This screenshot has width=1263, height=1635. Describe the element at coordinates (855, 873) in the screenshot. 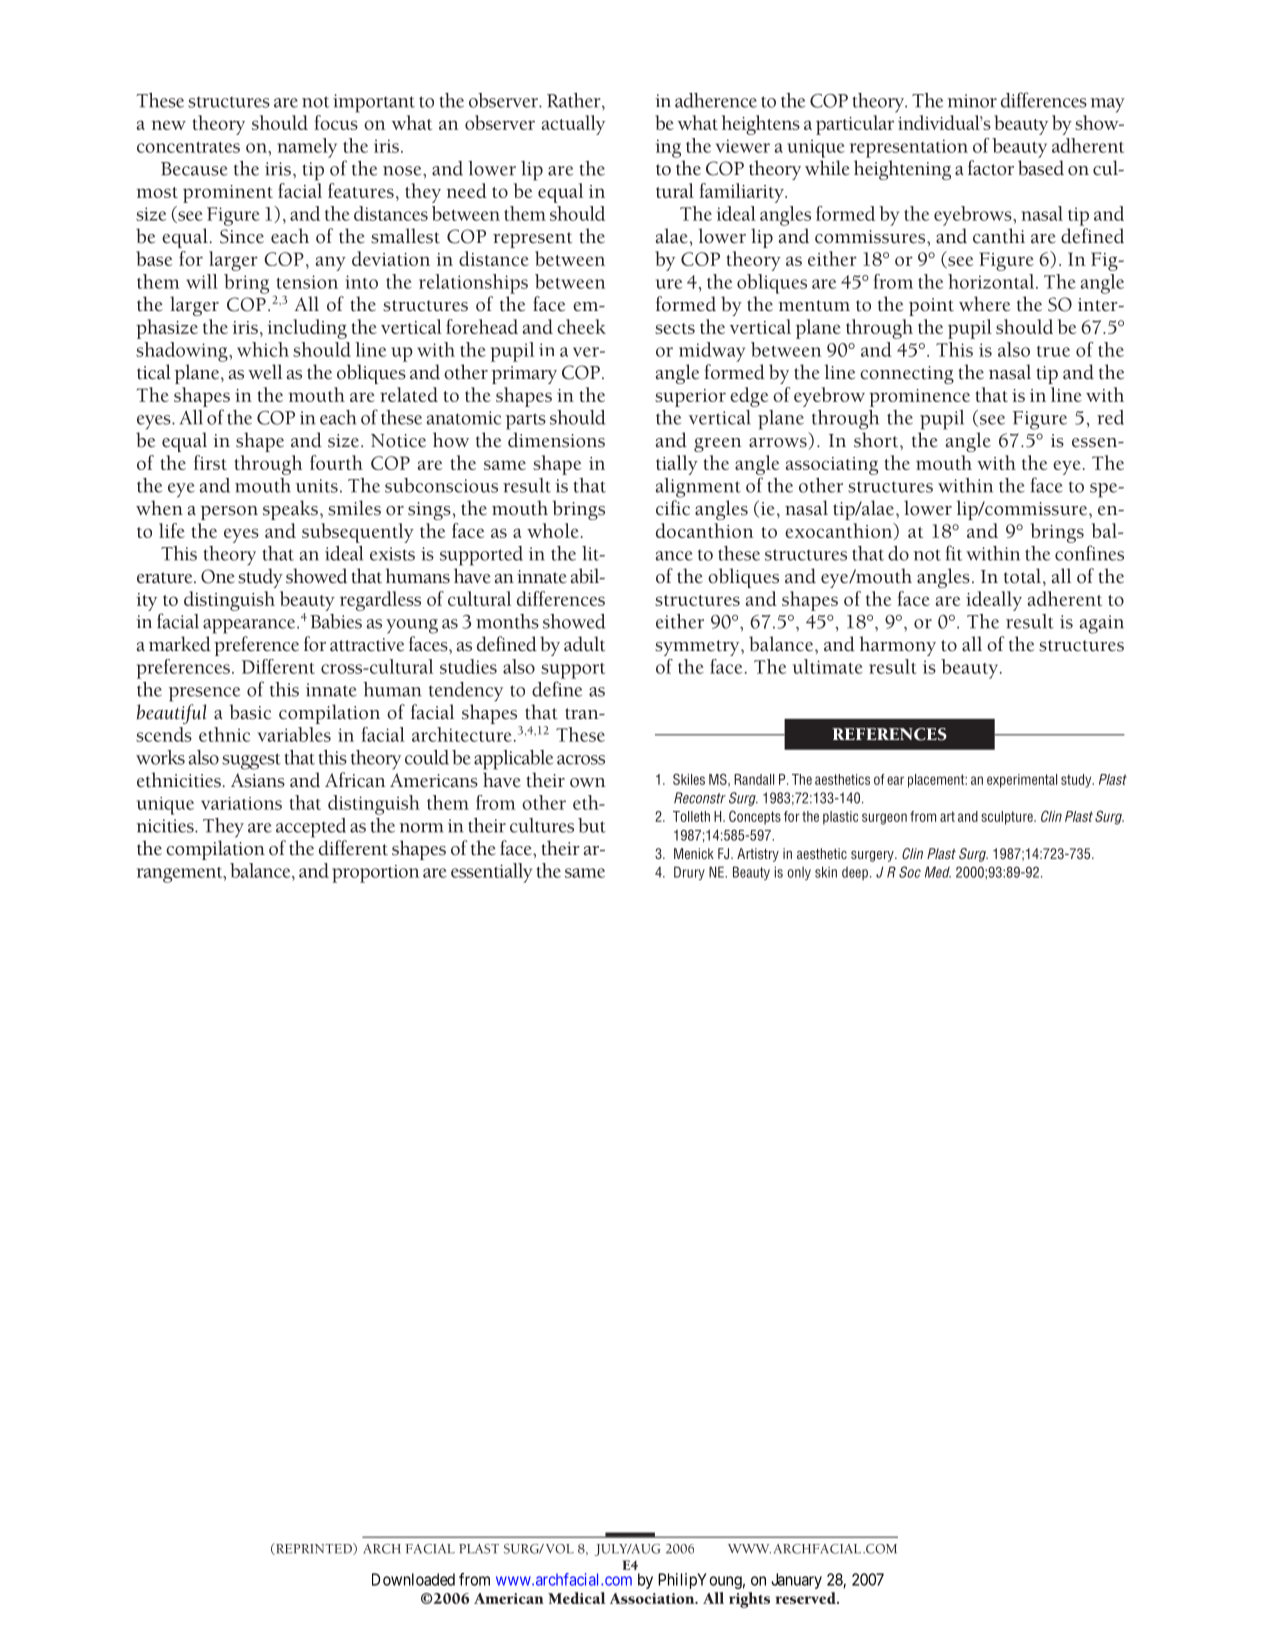

I see `deep` at that location.
